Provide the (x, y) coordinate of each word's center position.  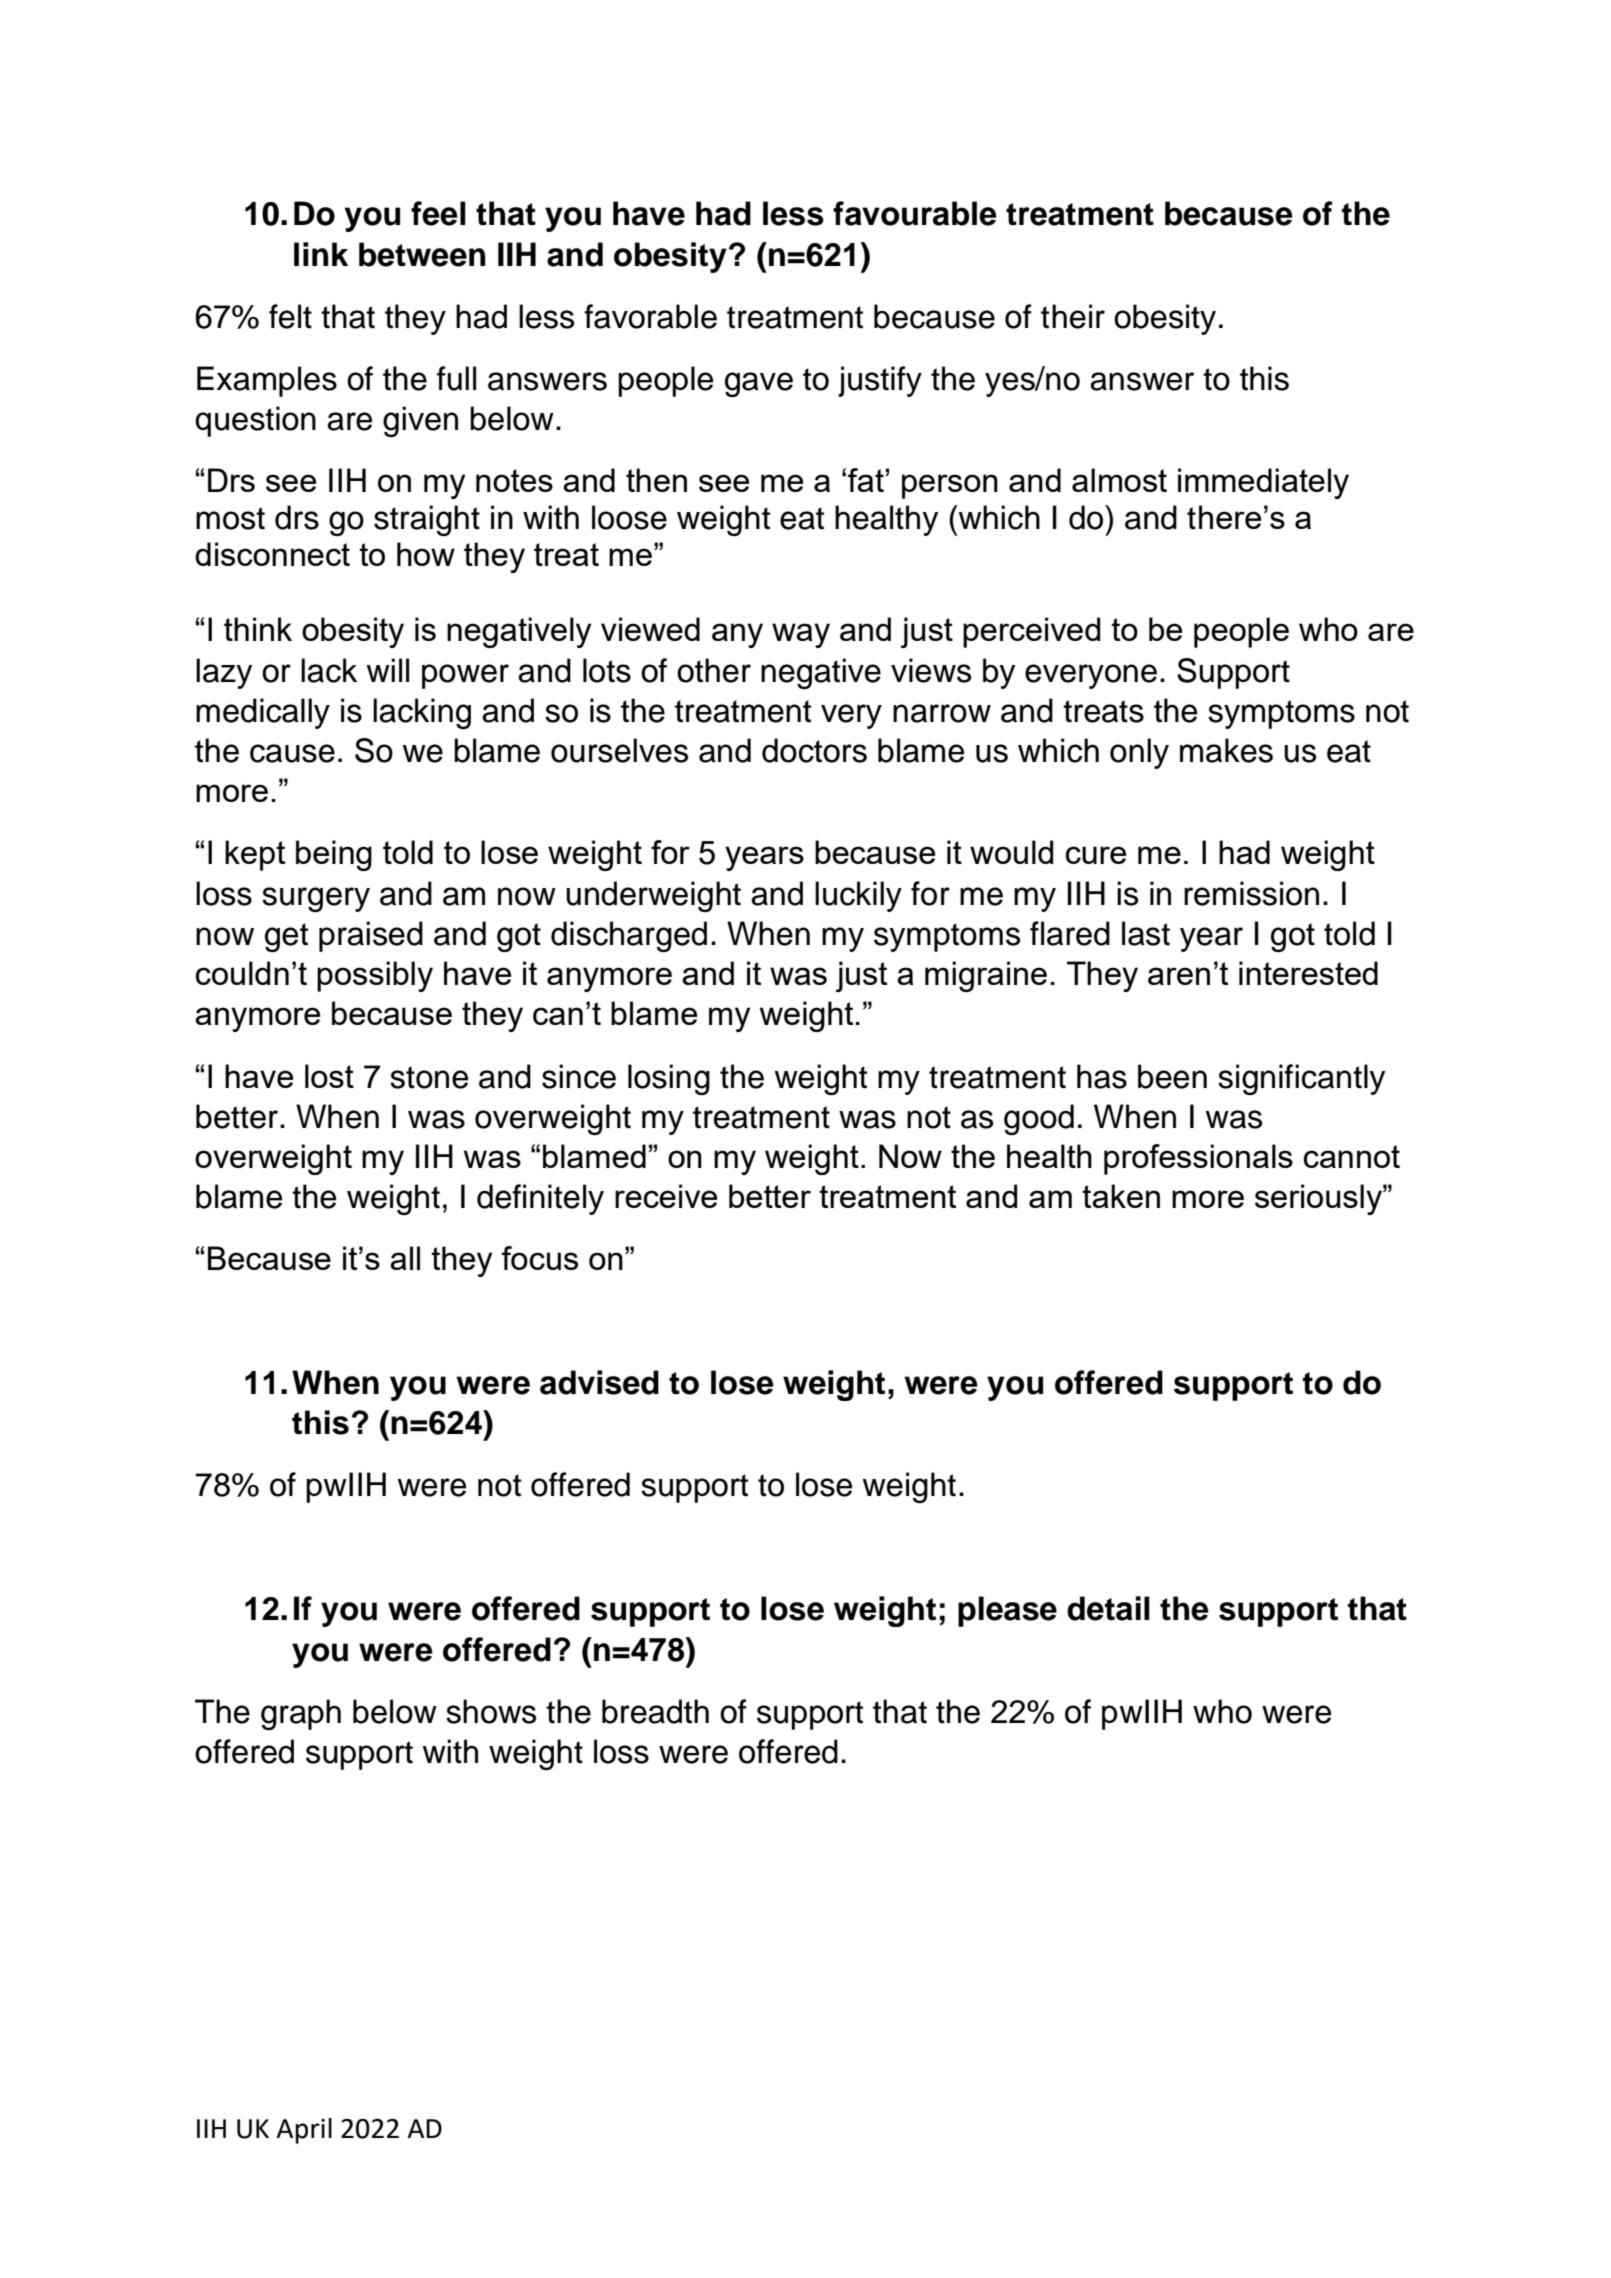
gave (759, 384)
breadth (655, 1711)
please (1007, 1611)
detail (1108, 1608)
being (334, 855)
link (321, 254)
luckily (858, 896)
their (1073, 316)
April (304, 2131)
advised (599, 1382)
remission (1251, 893)
